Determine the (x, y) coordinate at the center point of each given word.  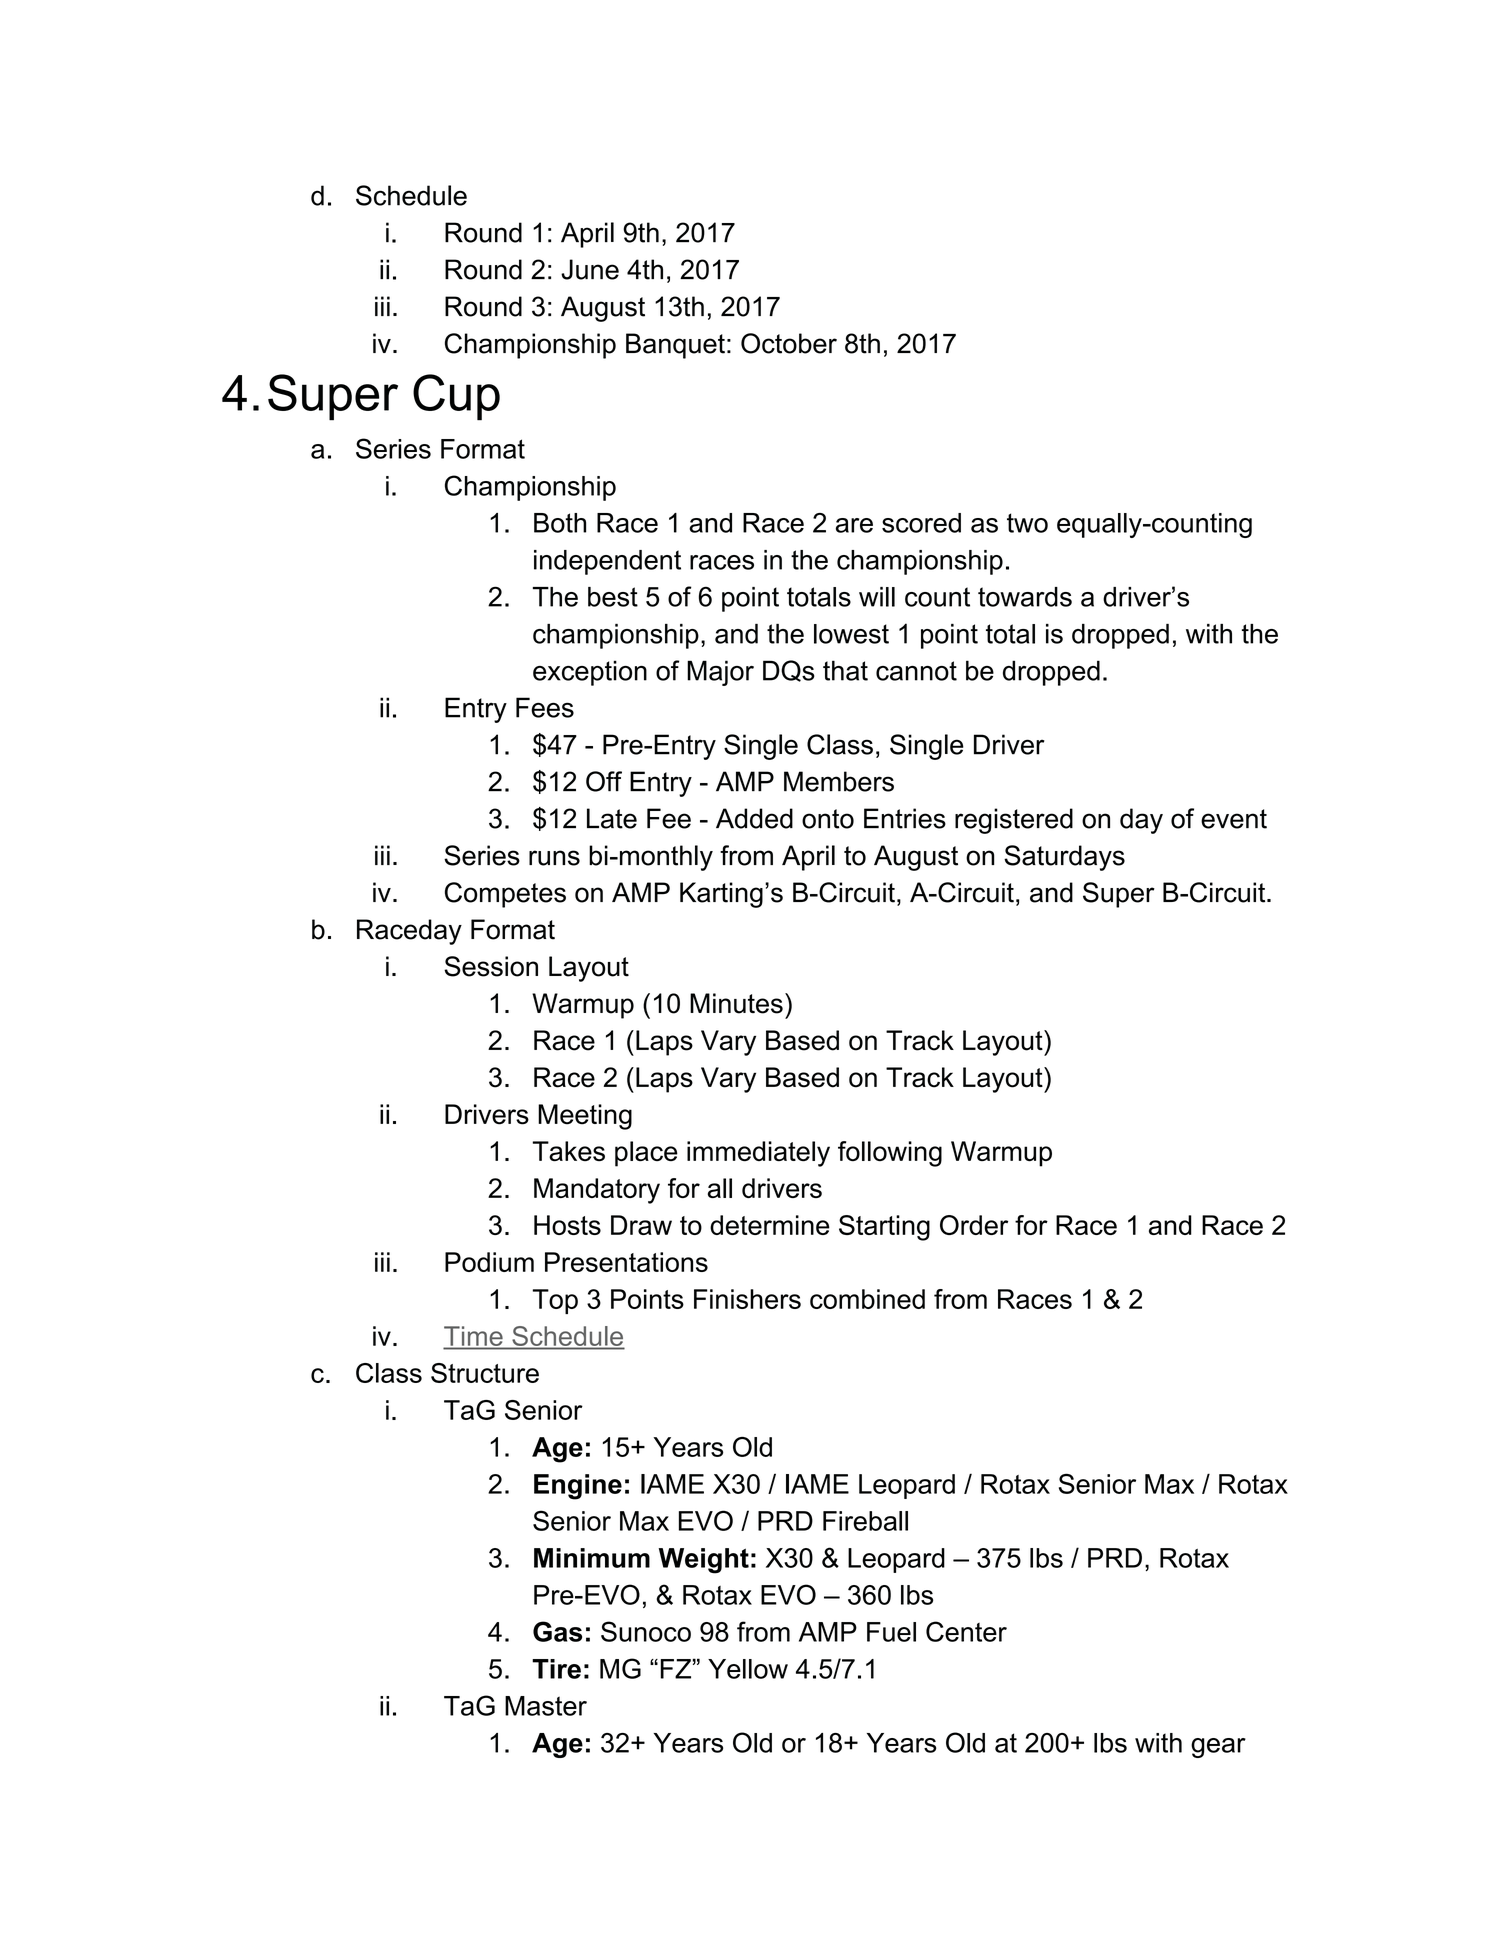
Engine (578, 1487)
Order (974, 1225)
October (789, 343)
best (613, 597)
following (890, 1154)
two (1027, 523)
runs (554, 858)
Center (966, 1631)
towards (1025, 597)
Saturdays (1064, 858)
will (877, 597)
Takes (568, 1151)
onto (828, 819)
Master (546, 1706)
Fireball (865, 1521)
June (590, 269)
